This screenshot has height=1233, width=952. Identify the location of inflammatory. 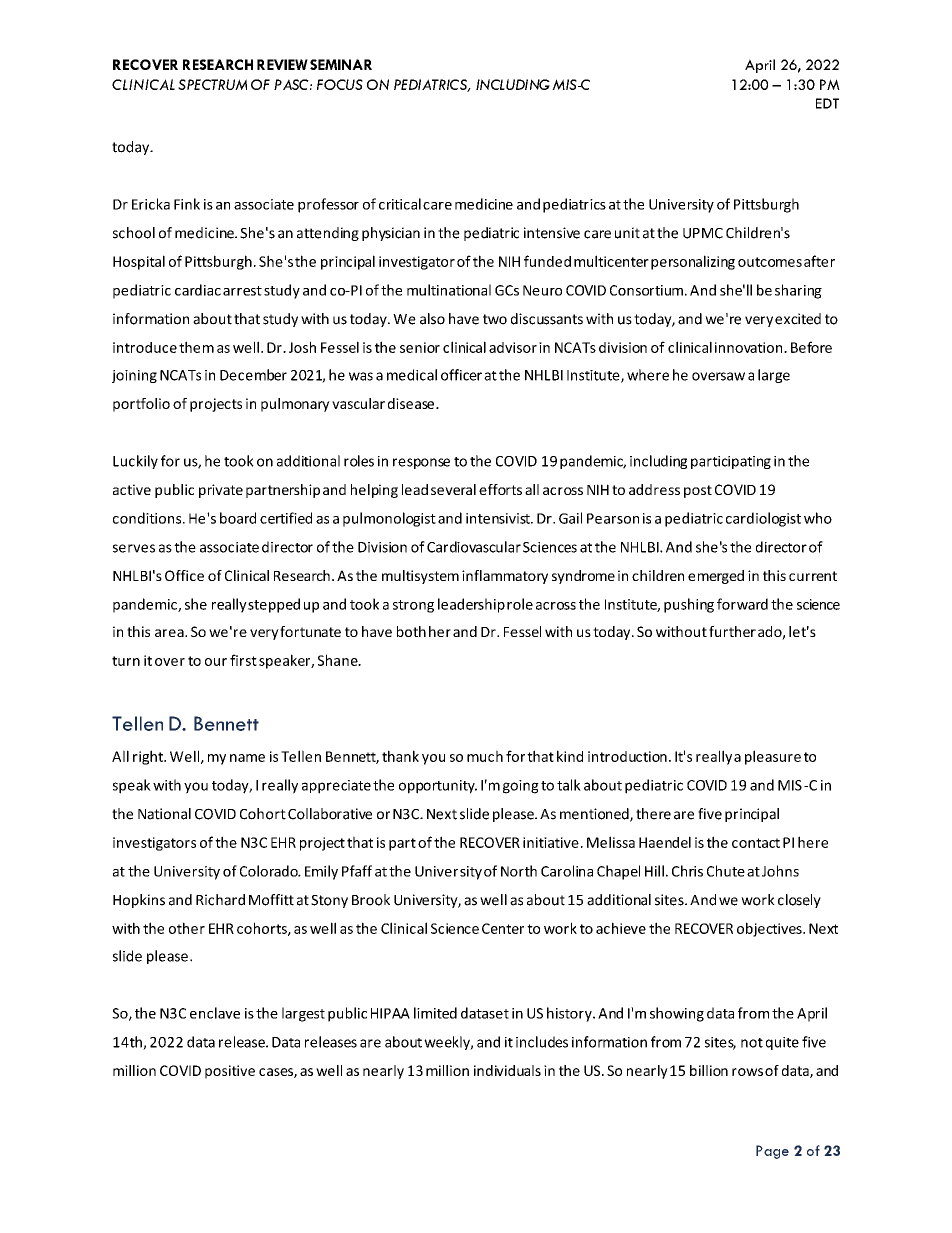
(505, 577).
